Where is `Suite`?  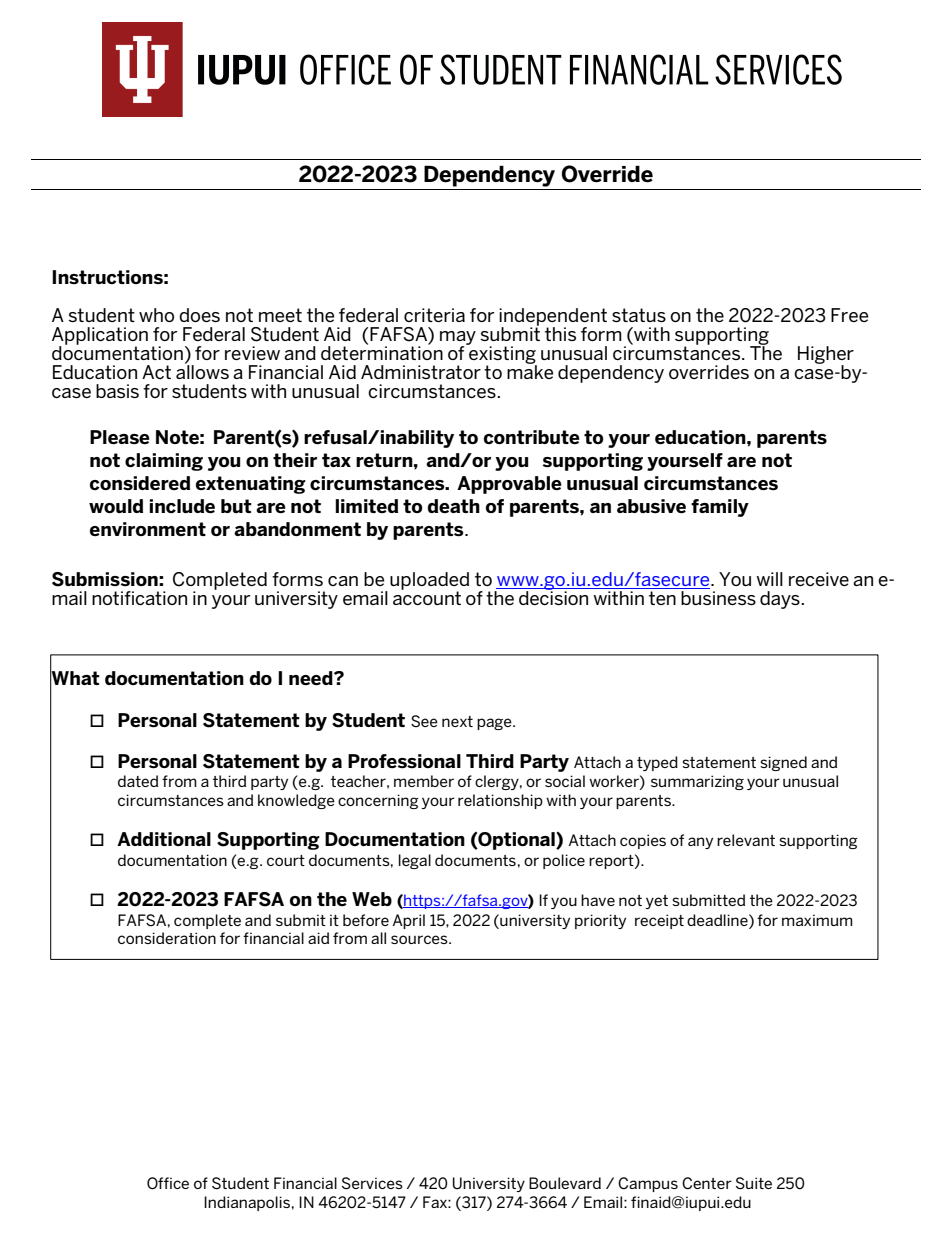
Suite is located at coordinates (754, 1183).
